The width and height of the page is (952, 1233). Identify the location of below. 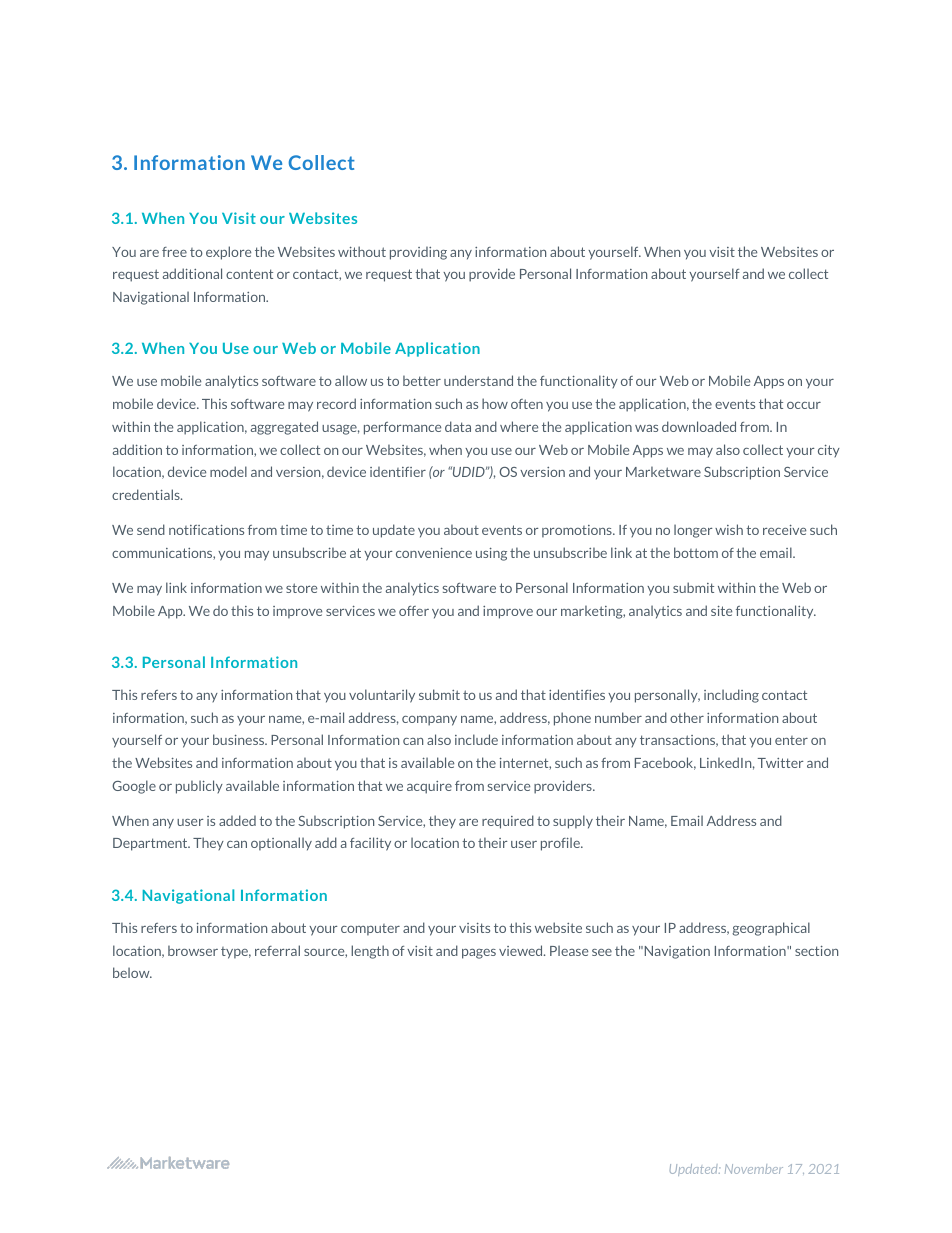
(132, 972).
